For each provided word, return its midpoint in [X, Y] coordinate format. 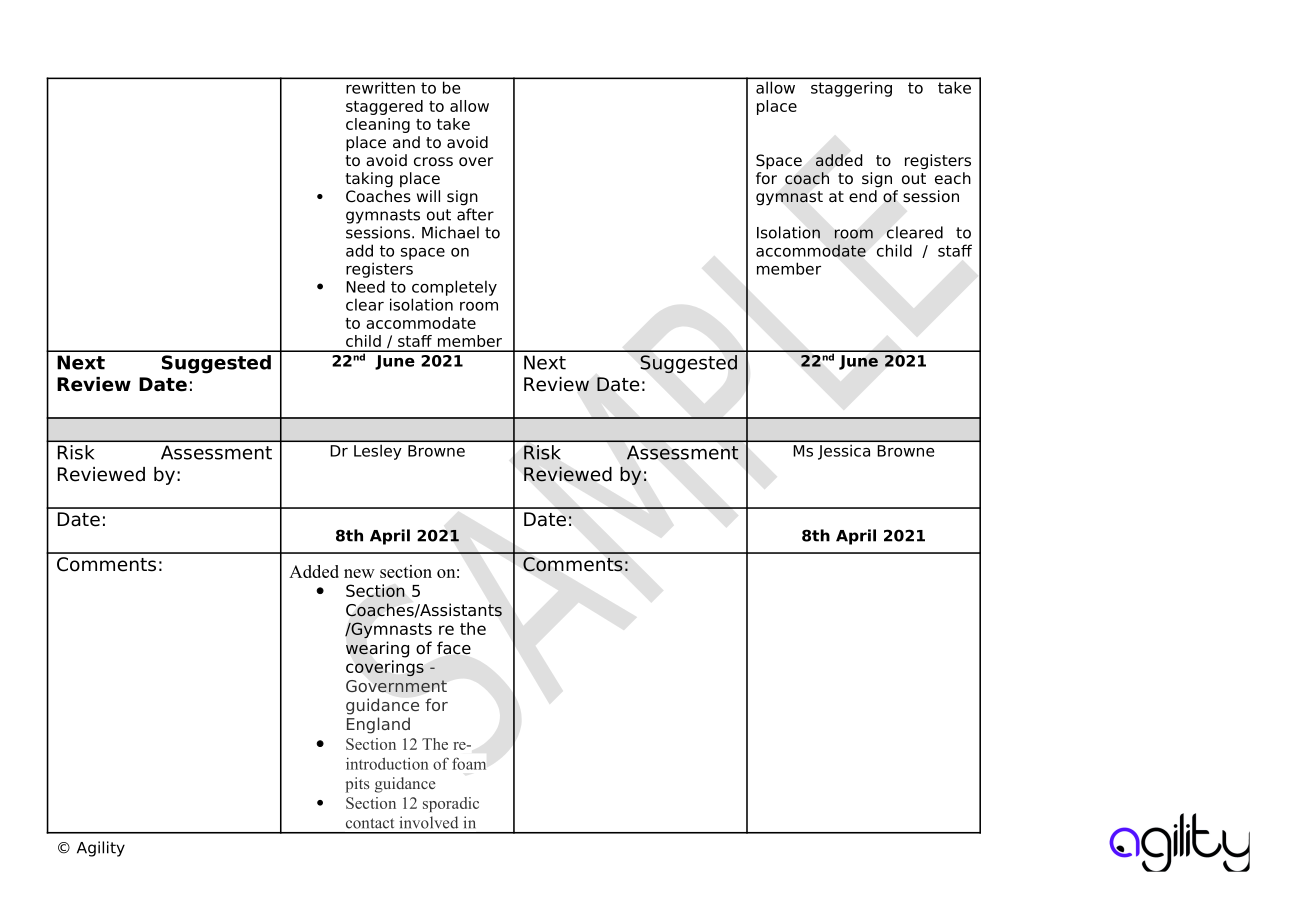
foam [469, 763]
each [953, 178]
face [454, 648]
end [863, 196]
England [378, 725]
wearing [377, 649]
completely [454, 288]
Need [365, 286]
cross [433, 162]
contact [370, 823]
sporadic [451, 804]
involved [428, 822]
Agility [101, 849]
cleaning [378, 125]
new [359, 573]
